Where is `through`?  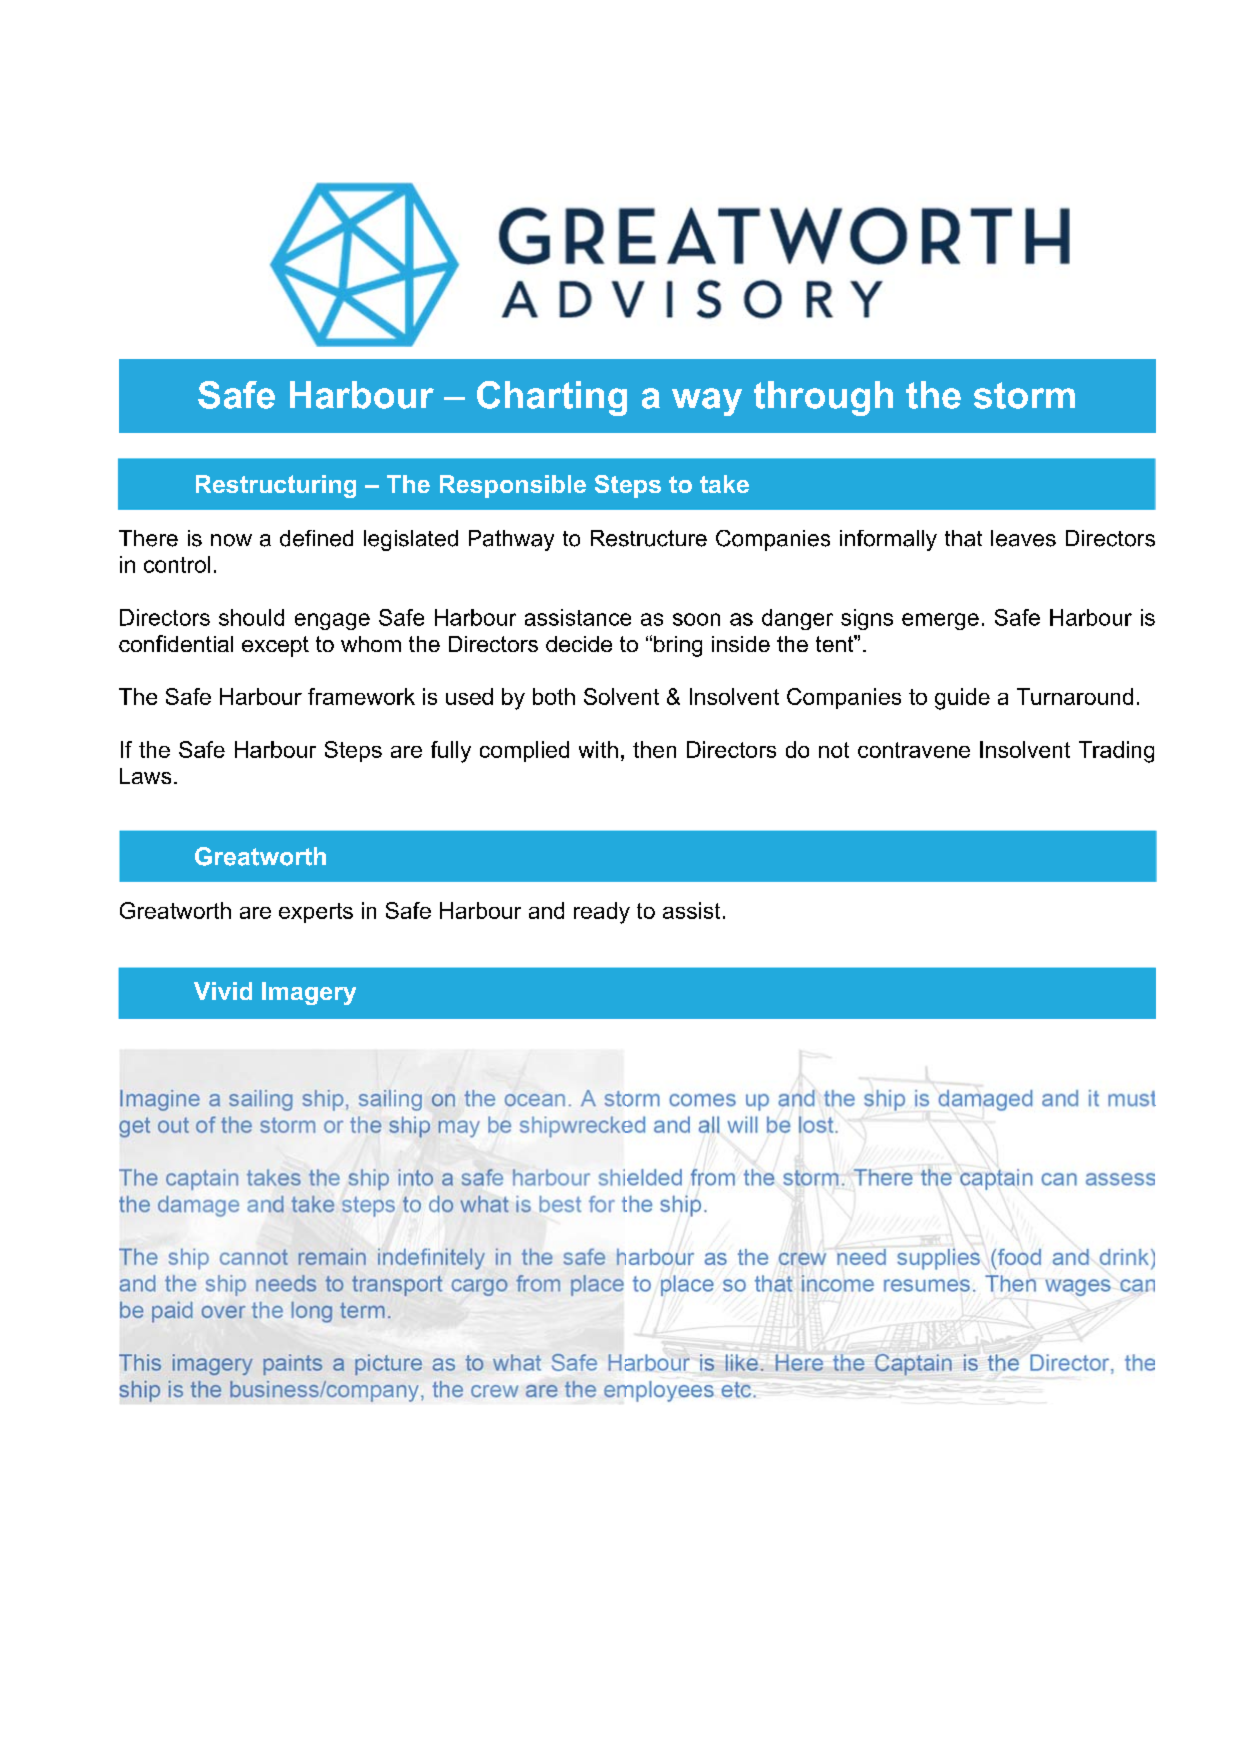
through is located at coordinates (823, 398).
